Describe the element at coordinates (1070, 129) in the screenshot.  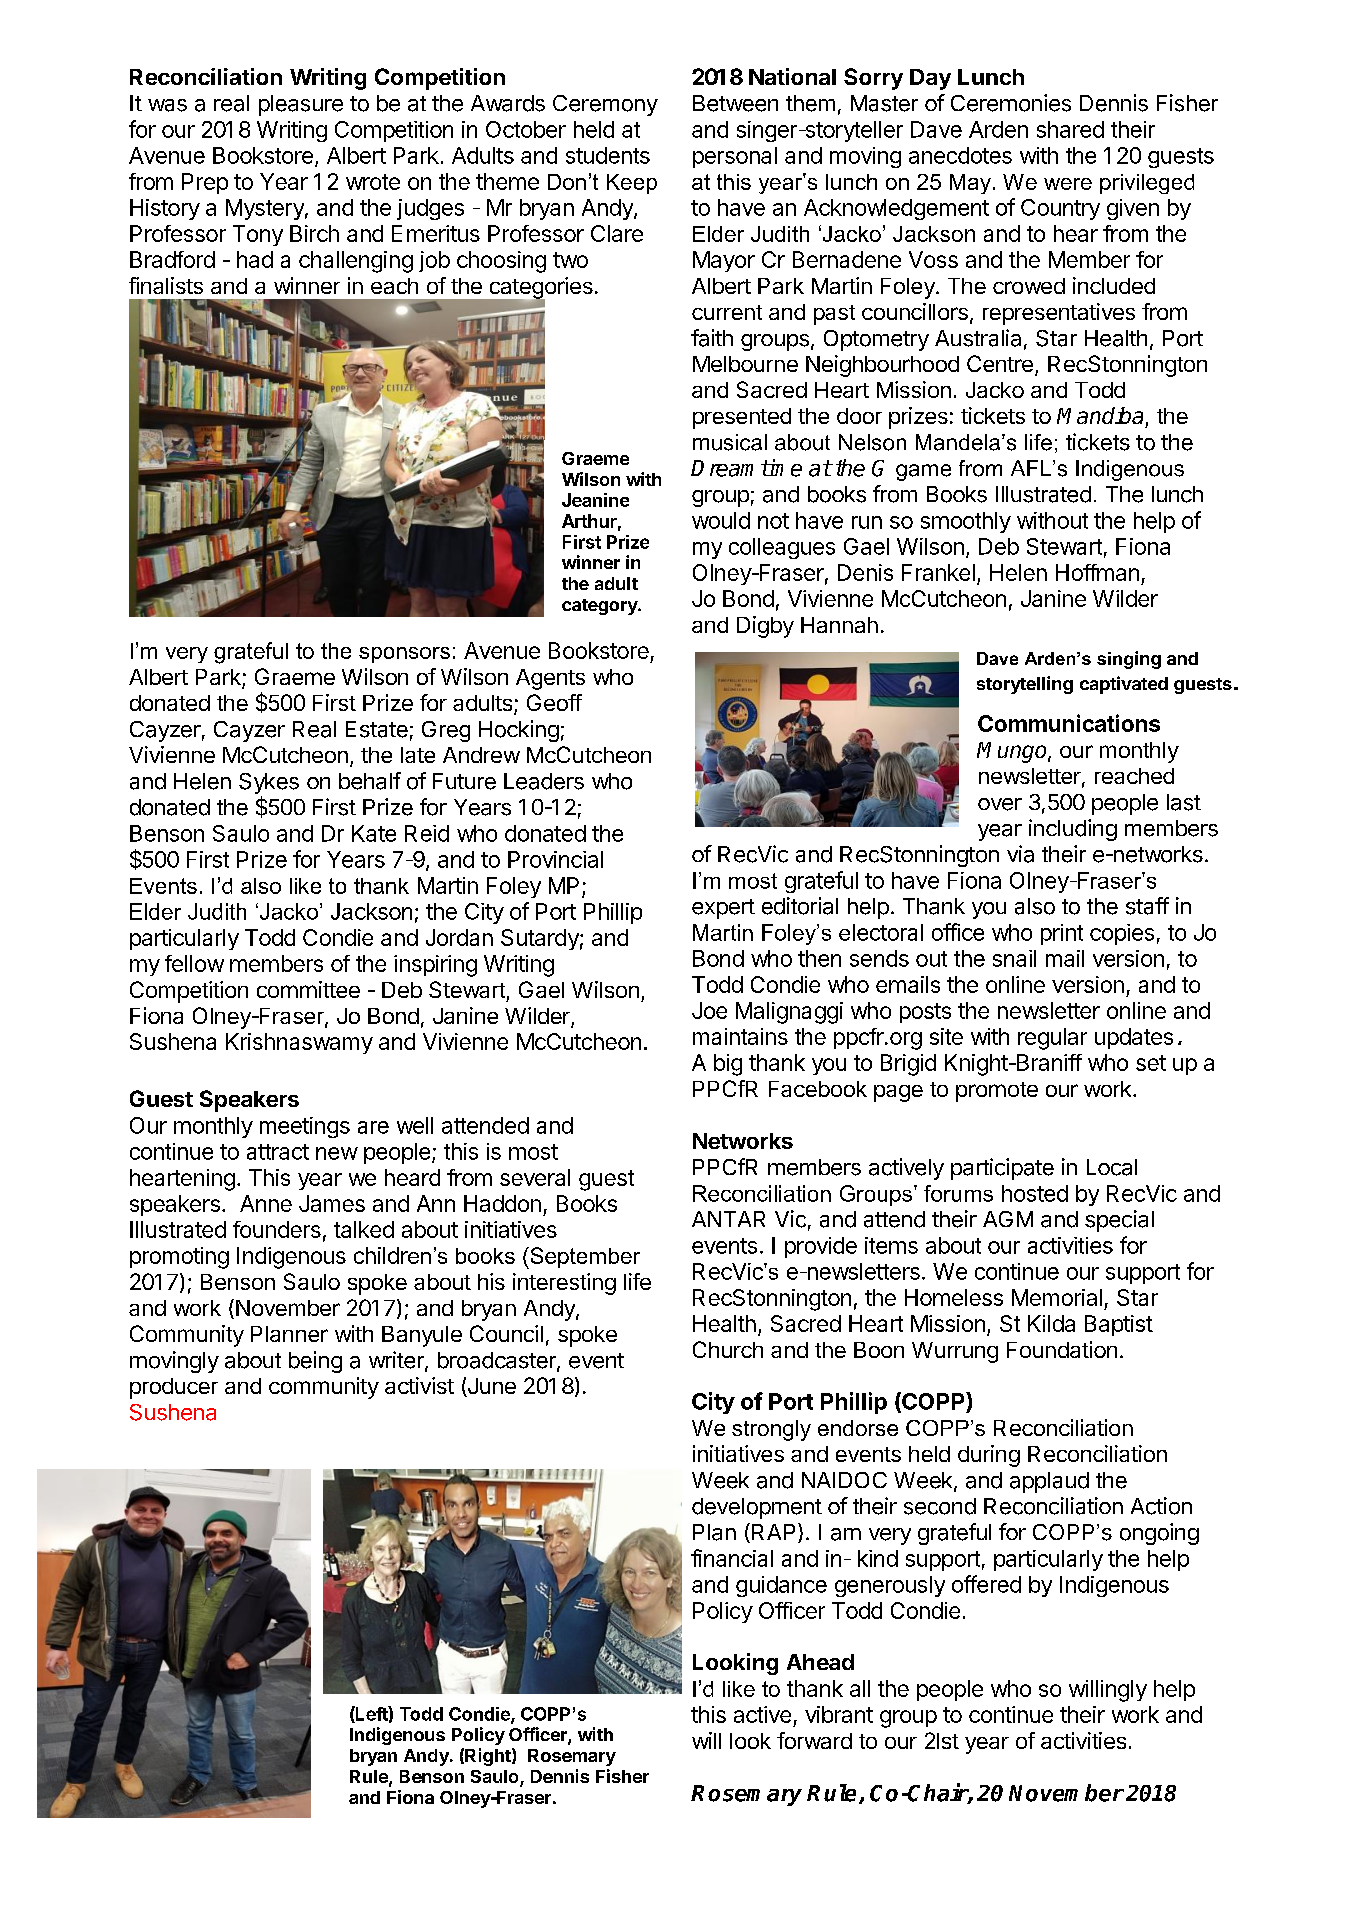
I see `shared` at that location.
